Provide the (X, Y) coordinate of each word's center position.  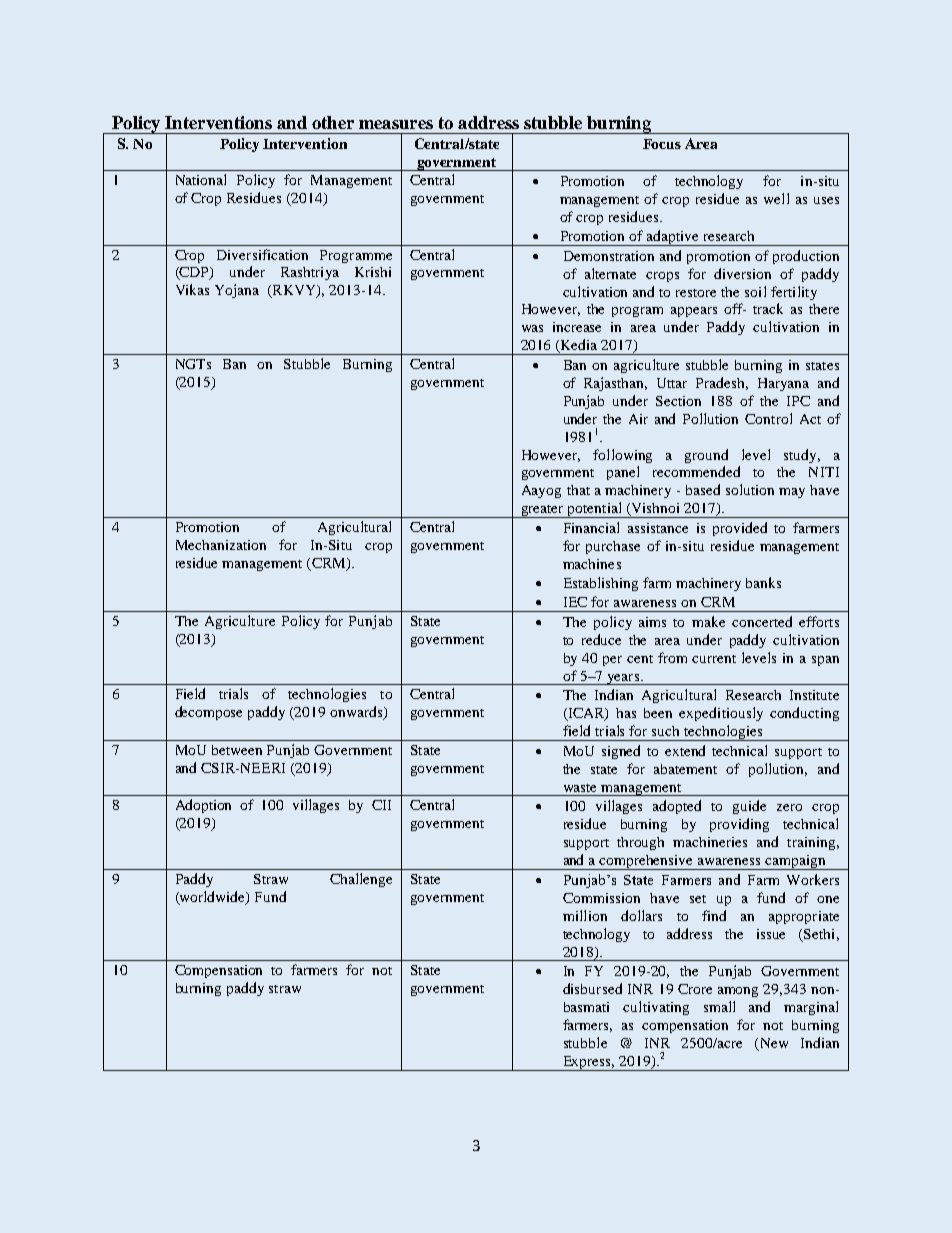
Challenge (361, 880)
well (776, 198)
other (333, 122)
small (719, 1006)
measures (396, 124)
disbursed (592, 988)
